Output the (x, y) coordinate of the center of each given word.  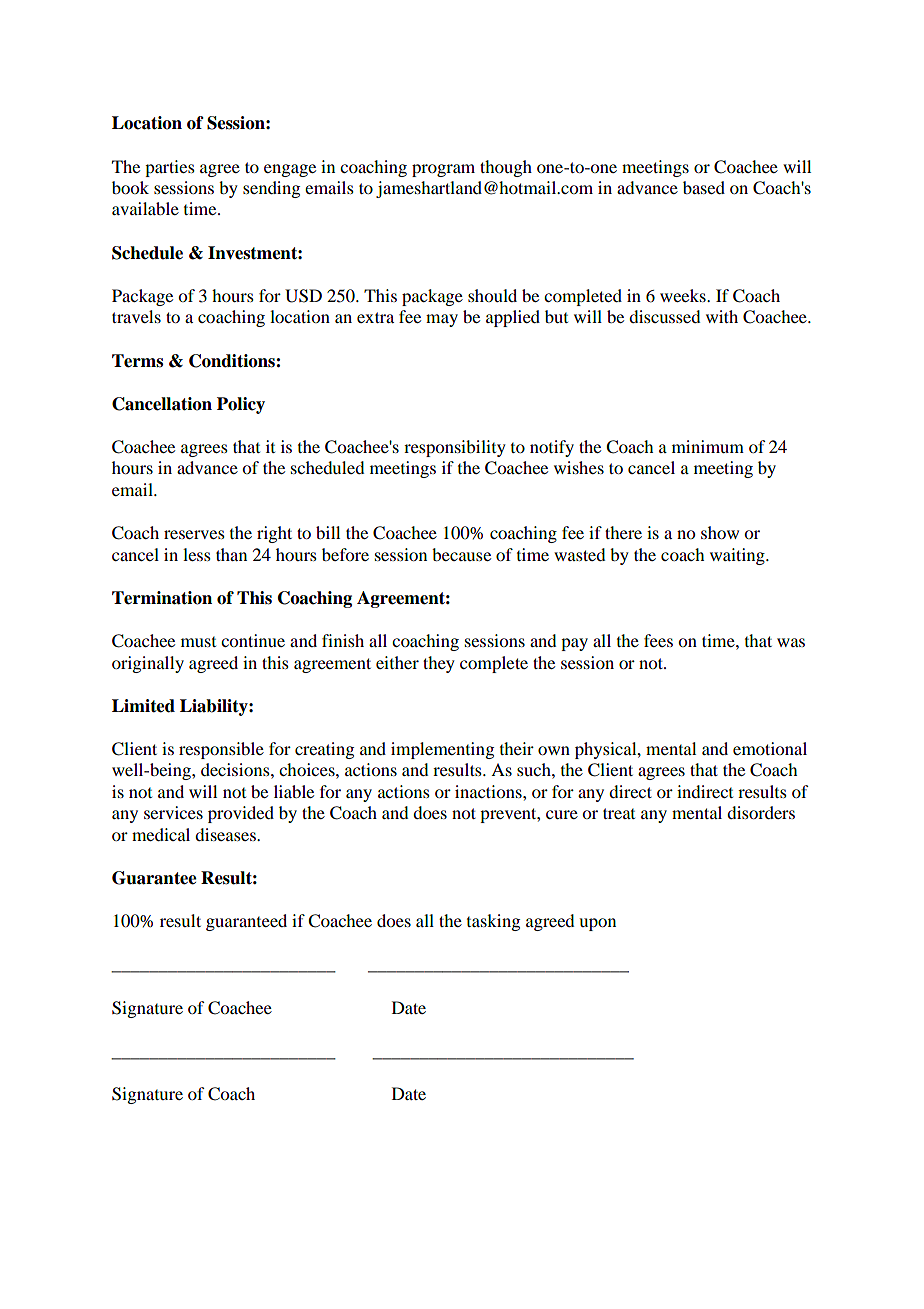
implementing (442, 750)
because (461, 554)
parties (170, 168)
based (704, 187)
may (442, 320)
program (443, 170)
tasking (493, 922)
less (197, 554)
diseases (226, 834)
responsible (221, 750)
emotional (770, 748)
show (720, 532)
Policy (241, 405)
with (722, 316)
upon (597, 924)
